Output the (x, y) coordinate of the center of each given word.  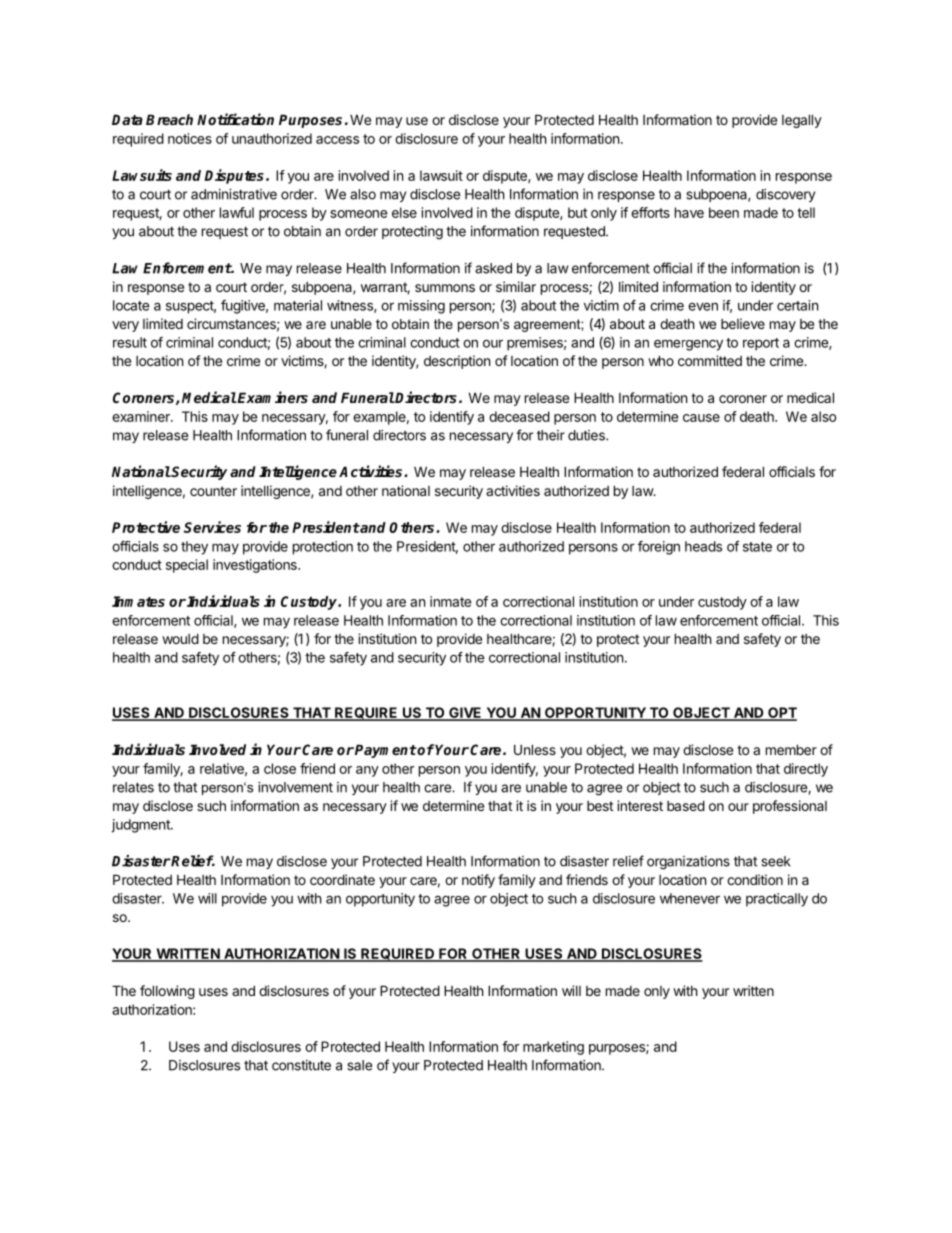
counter (213, 491)
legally (802, 121)
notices (190, 138)
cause (701, 418)
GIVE (465, 714)
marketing (553, 1048)
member (791, 749)
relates (133, 787)
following (167, 992)
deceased (519, 416)
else (404, 212)
